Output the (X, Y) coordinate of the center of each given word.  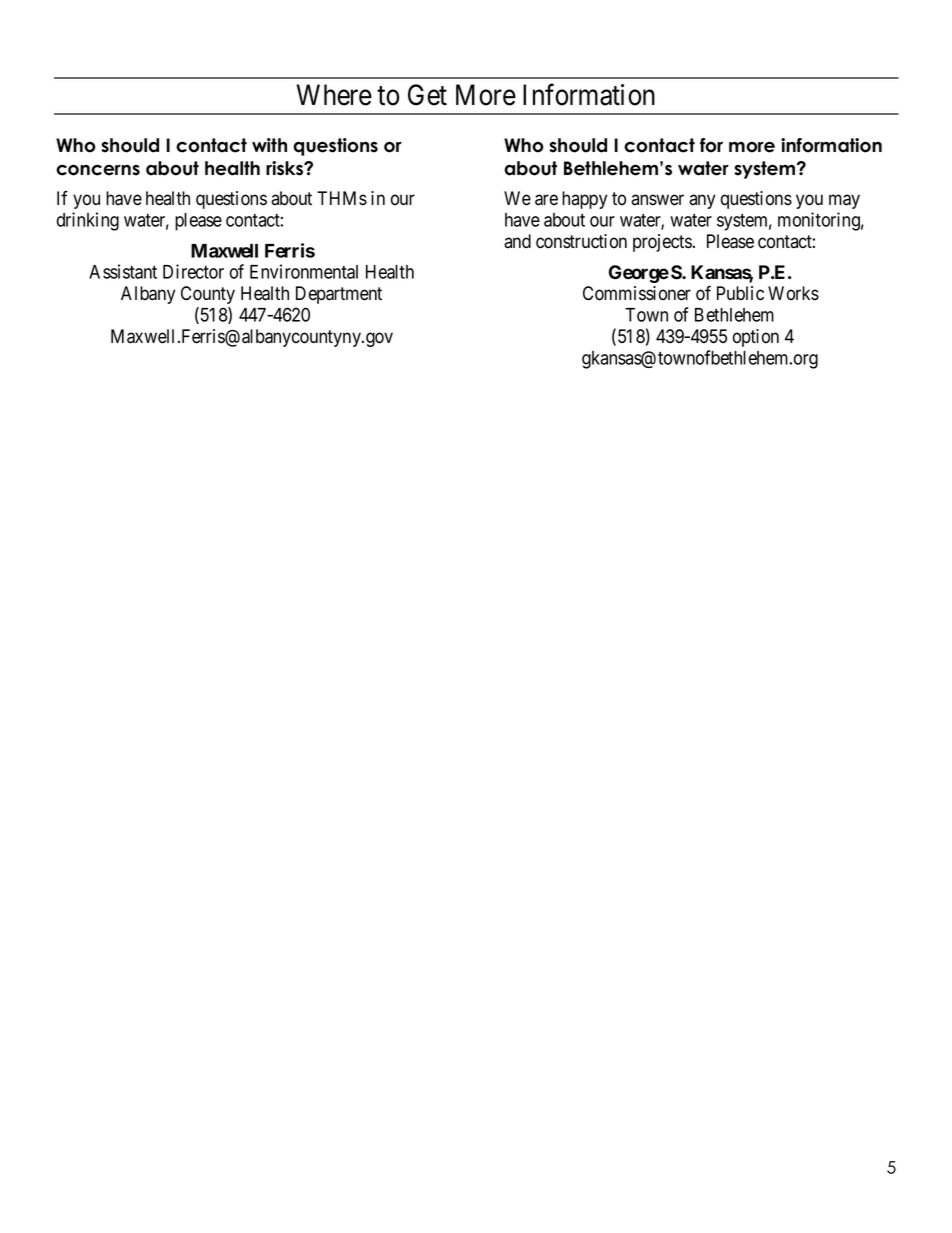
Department (339, 295)
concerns (98, 170)
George (639, 274)
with (269, 145)
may (844, 201)
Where (334, 95)
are (546, 200)
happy (584, 200)
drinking (88, 221)
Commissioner (637, 293)
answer (657, 200)
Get (427, 95)
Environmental (304, 271)
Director (193, 271)
